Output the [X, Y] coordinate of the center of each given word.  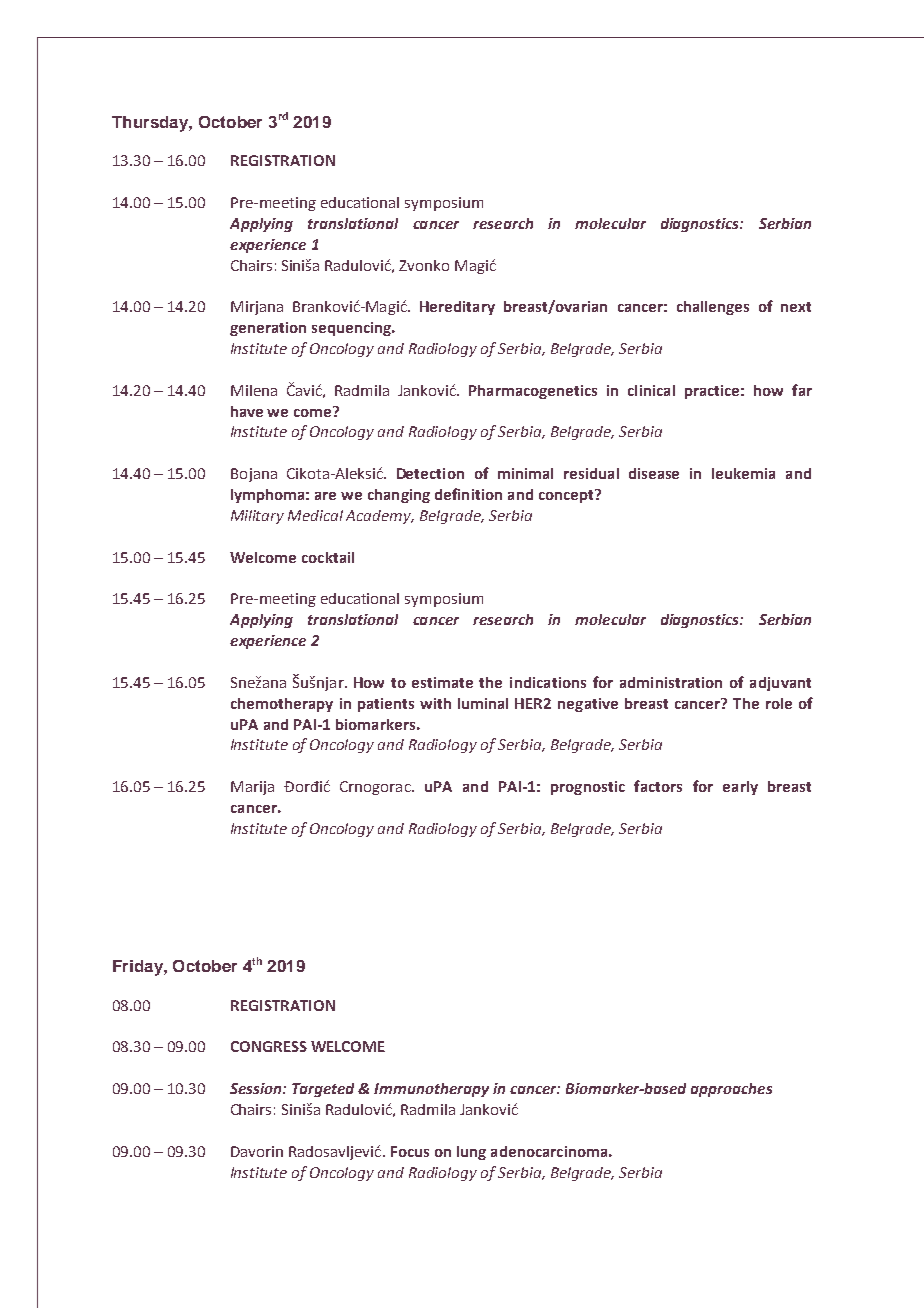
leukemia [743, 473]
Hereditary [457, 308]
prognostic [588, 788]
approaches [731, 1090]
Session [257, 1088]
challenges [713, 308]
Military [257, 517]
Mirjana [257, 308]
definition [468, 494]
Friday [139, 968]
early [740, 788]
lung [471, 1153]
